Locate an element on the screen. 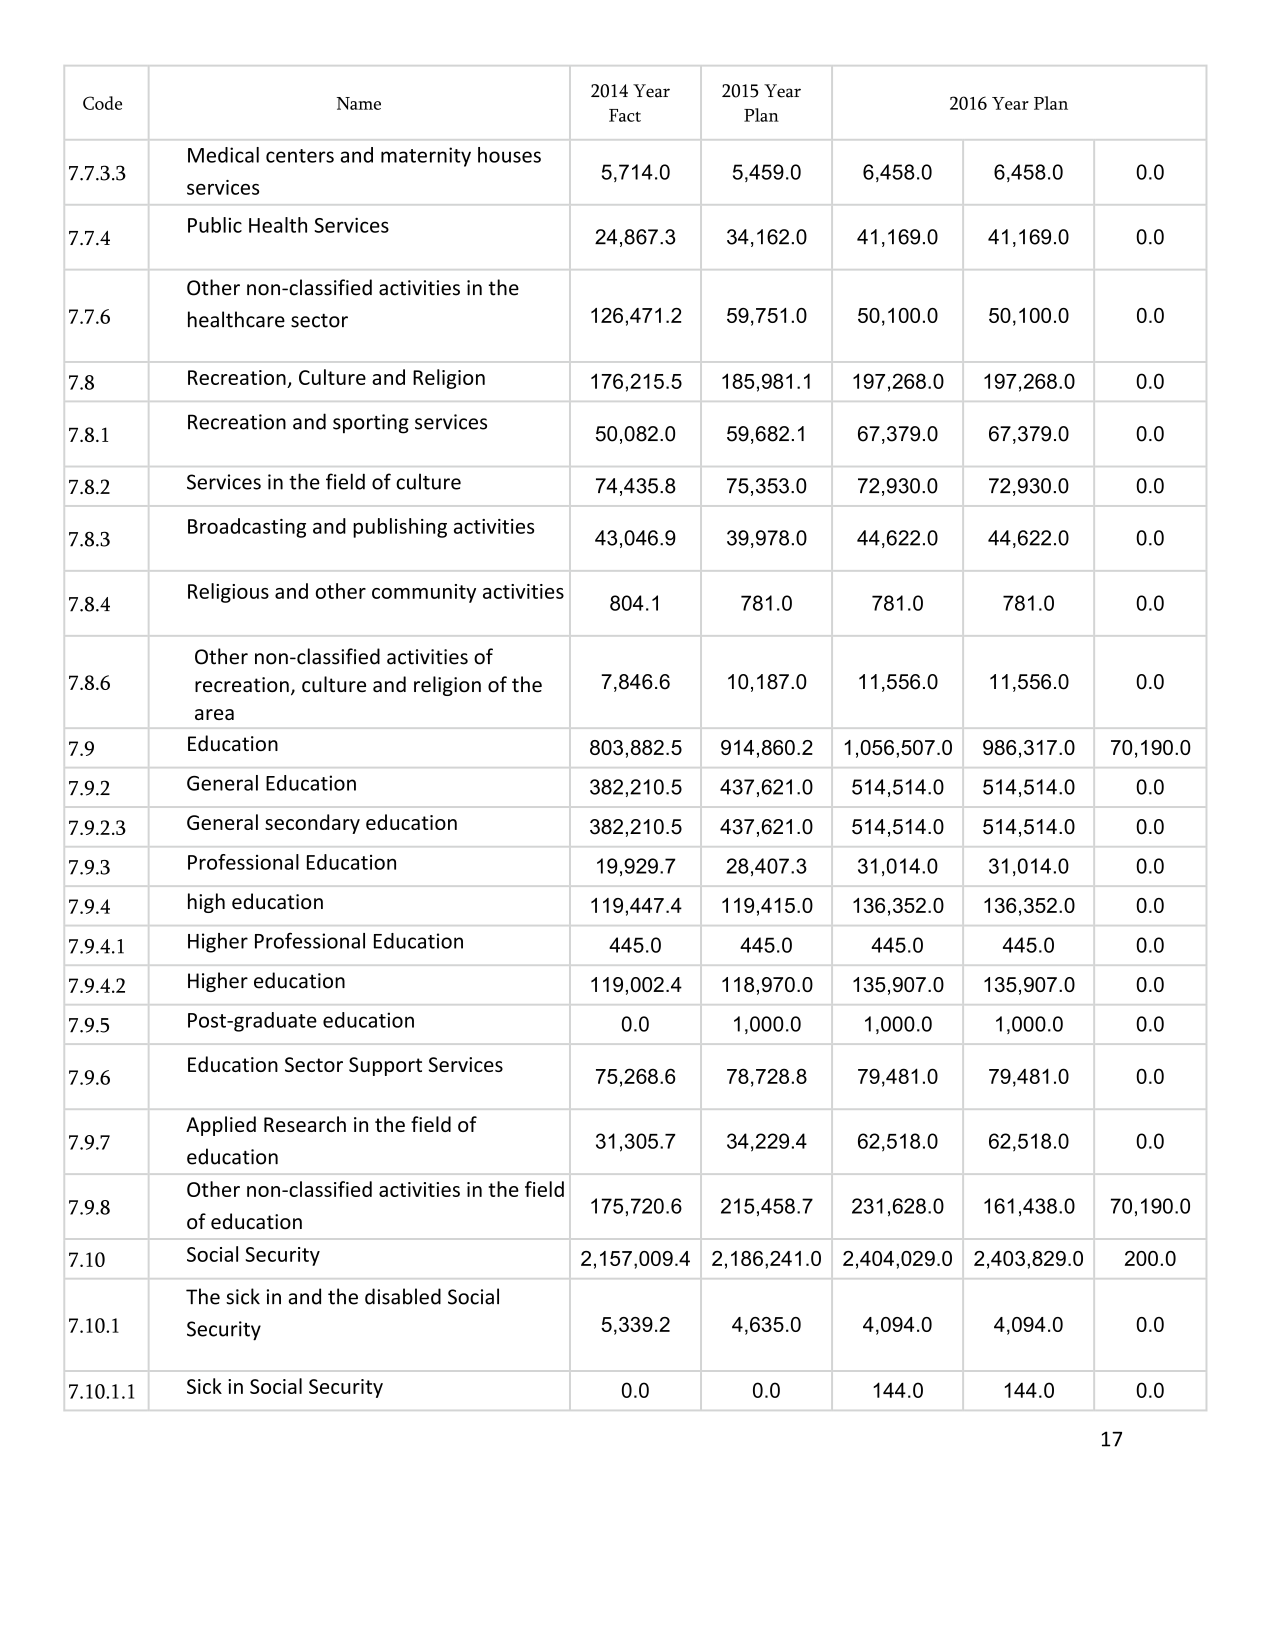  houses is located at coordinates (509, 155).
